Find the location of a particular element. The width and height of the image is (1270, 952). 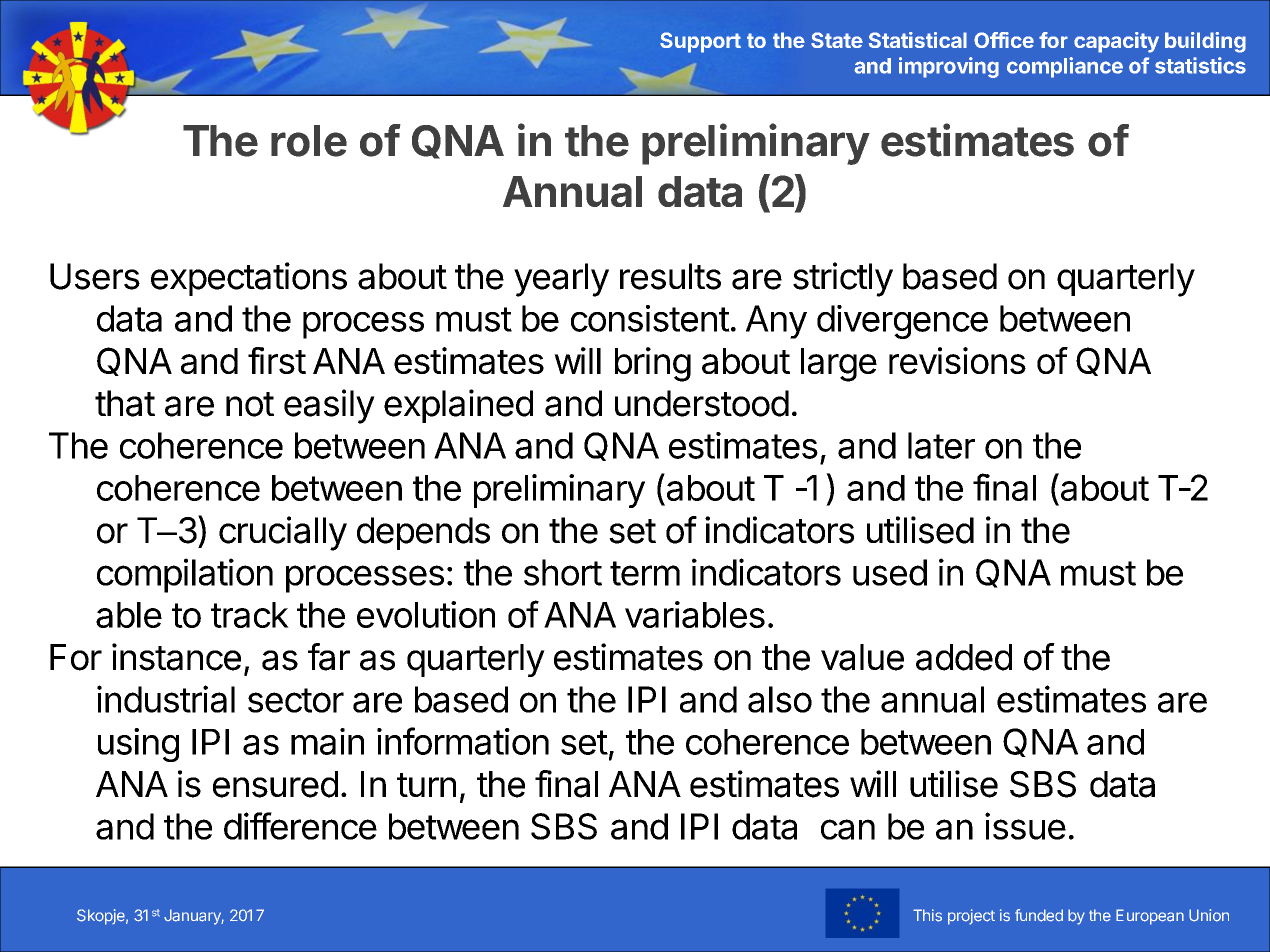

funded is located at coordinates (1039, 915).
